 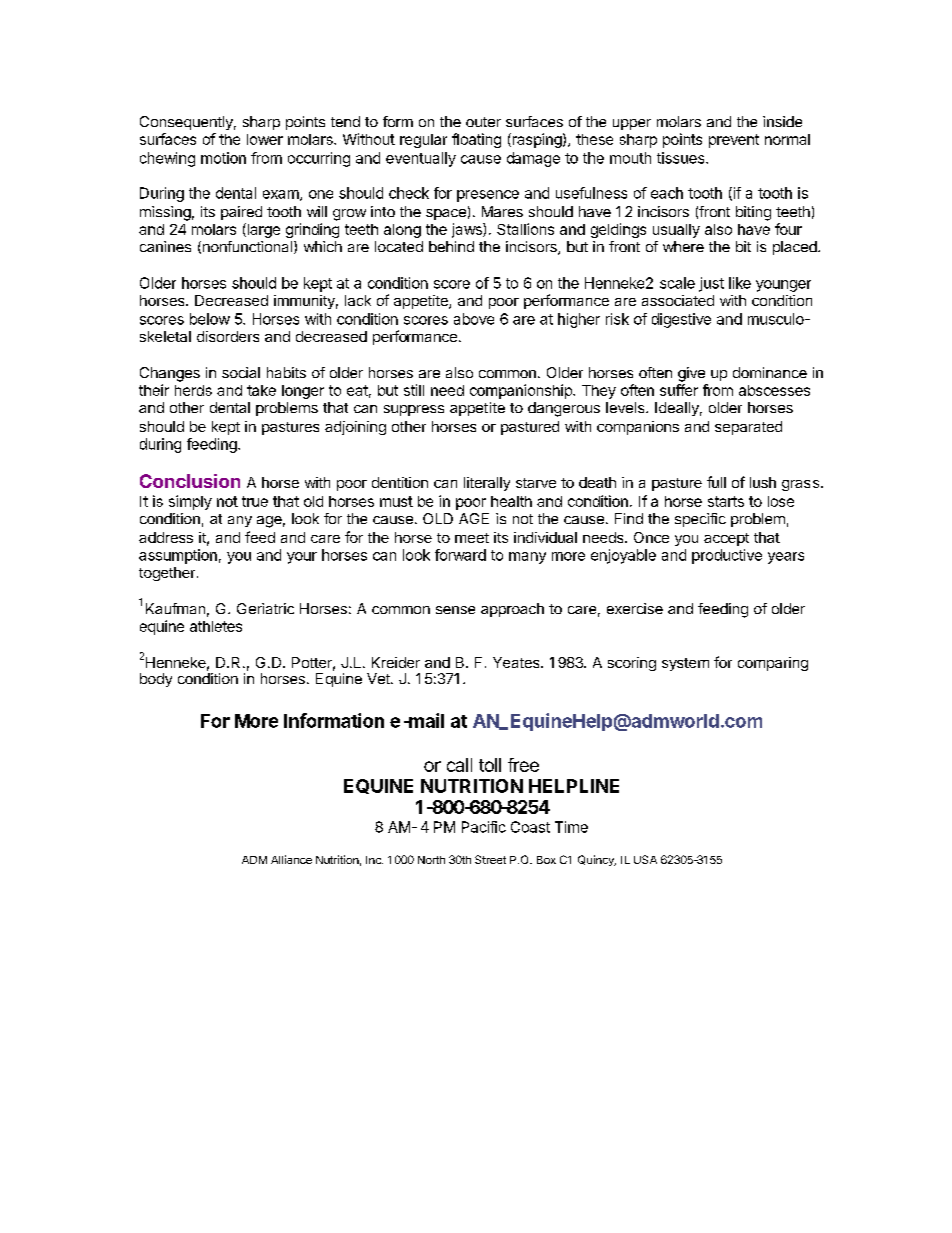 What do you see at coordinates (681, 320) in the screenshot?
I see `digestive` at bounding box center [681, 320].
